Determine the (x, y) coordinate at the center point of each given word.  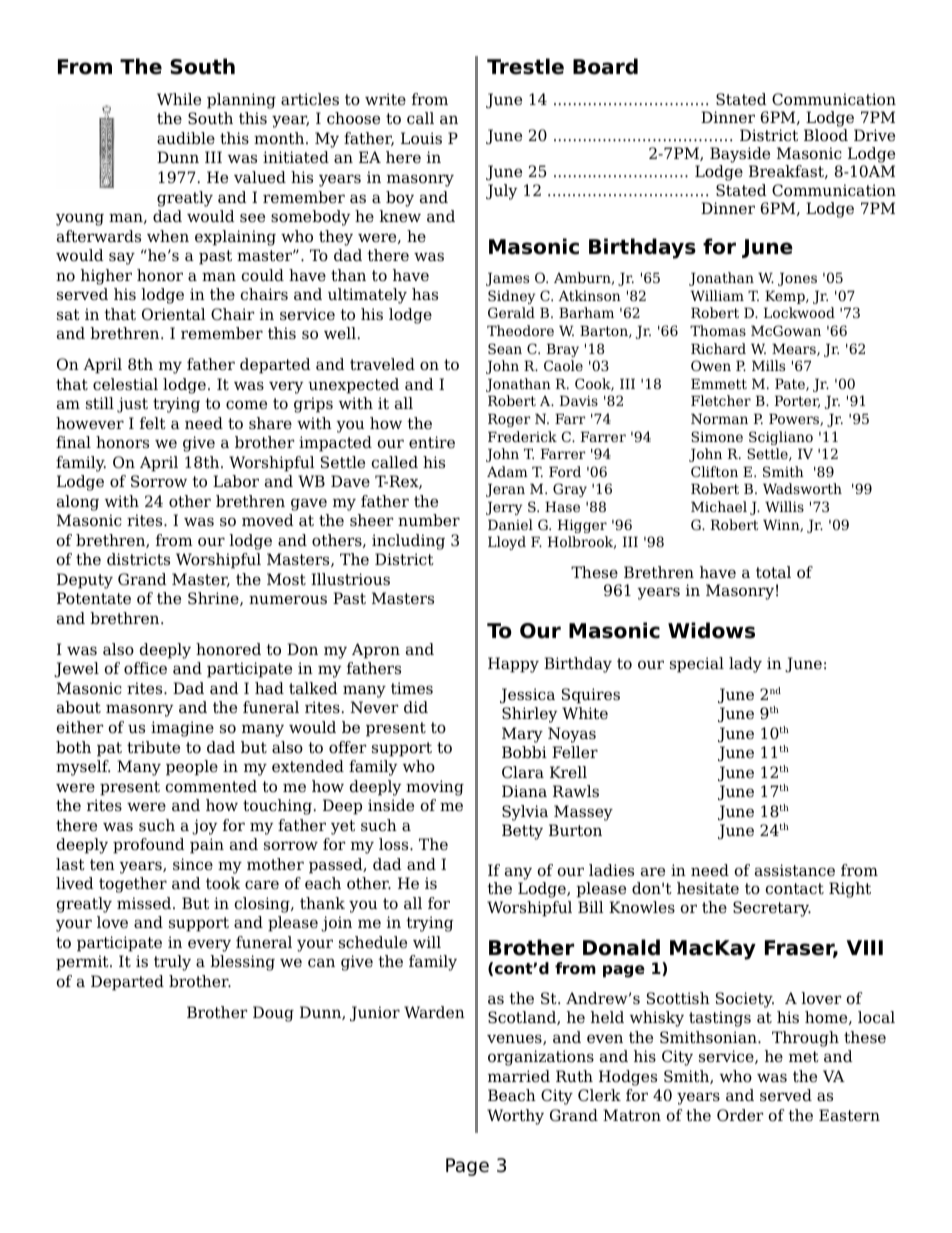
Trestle (525, 66)
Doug (273, 1014)
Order (740, 1115)
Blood (826, 135)
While (179, 99)
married (519, 1076)
